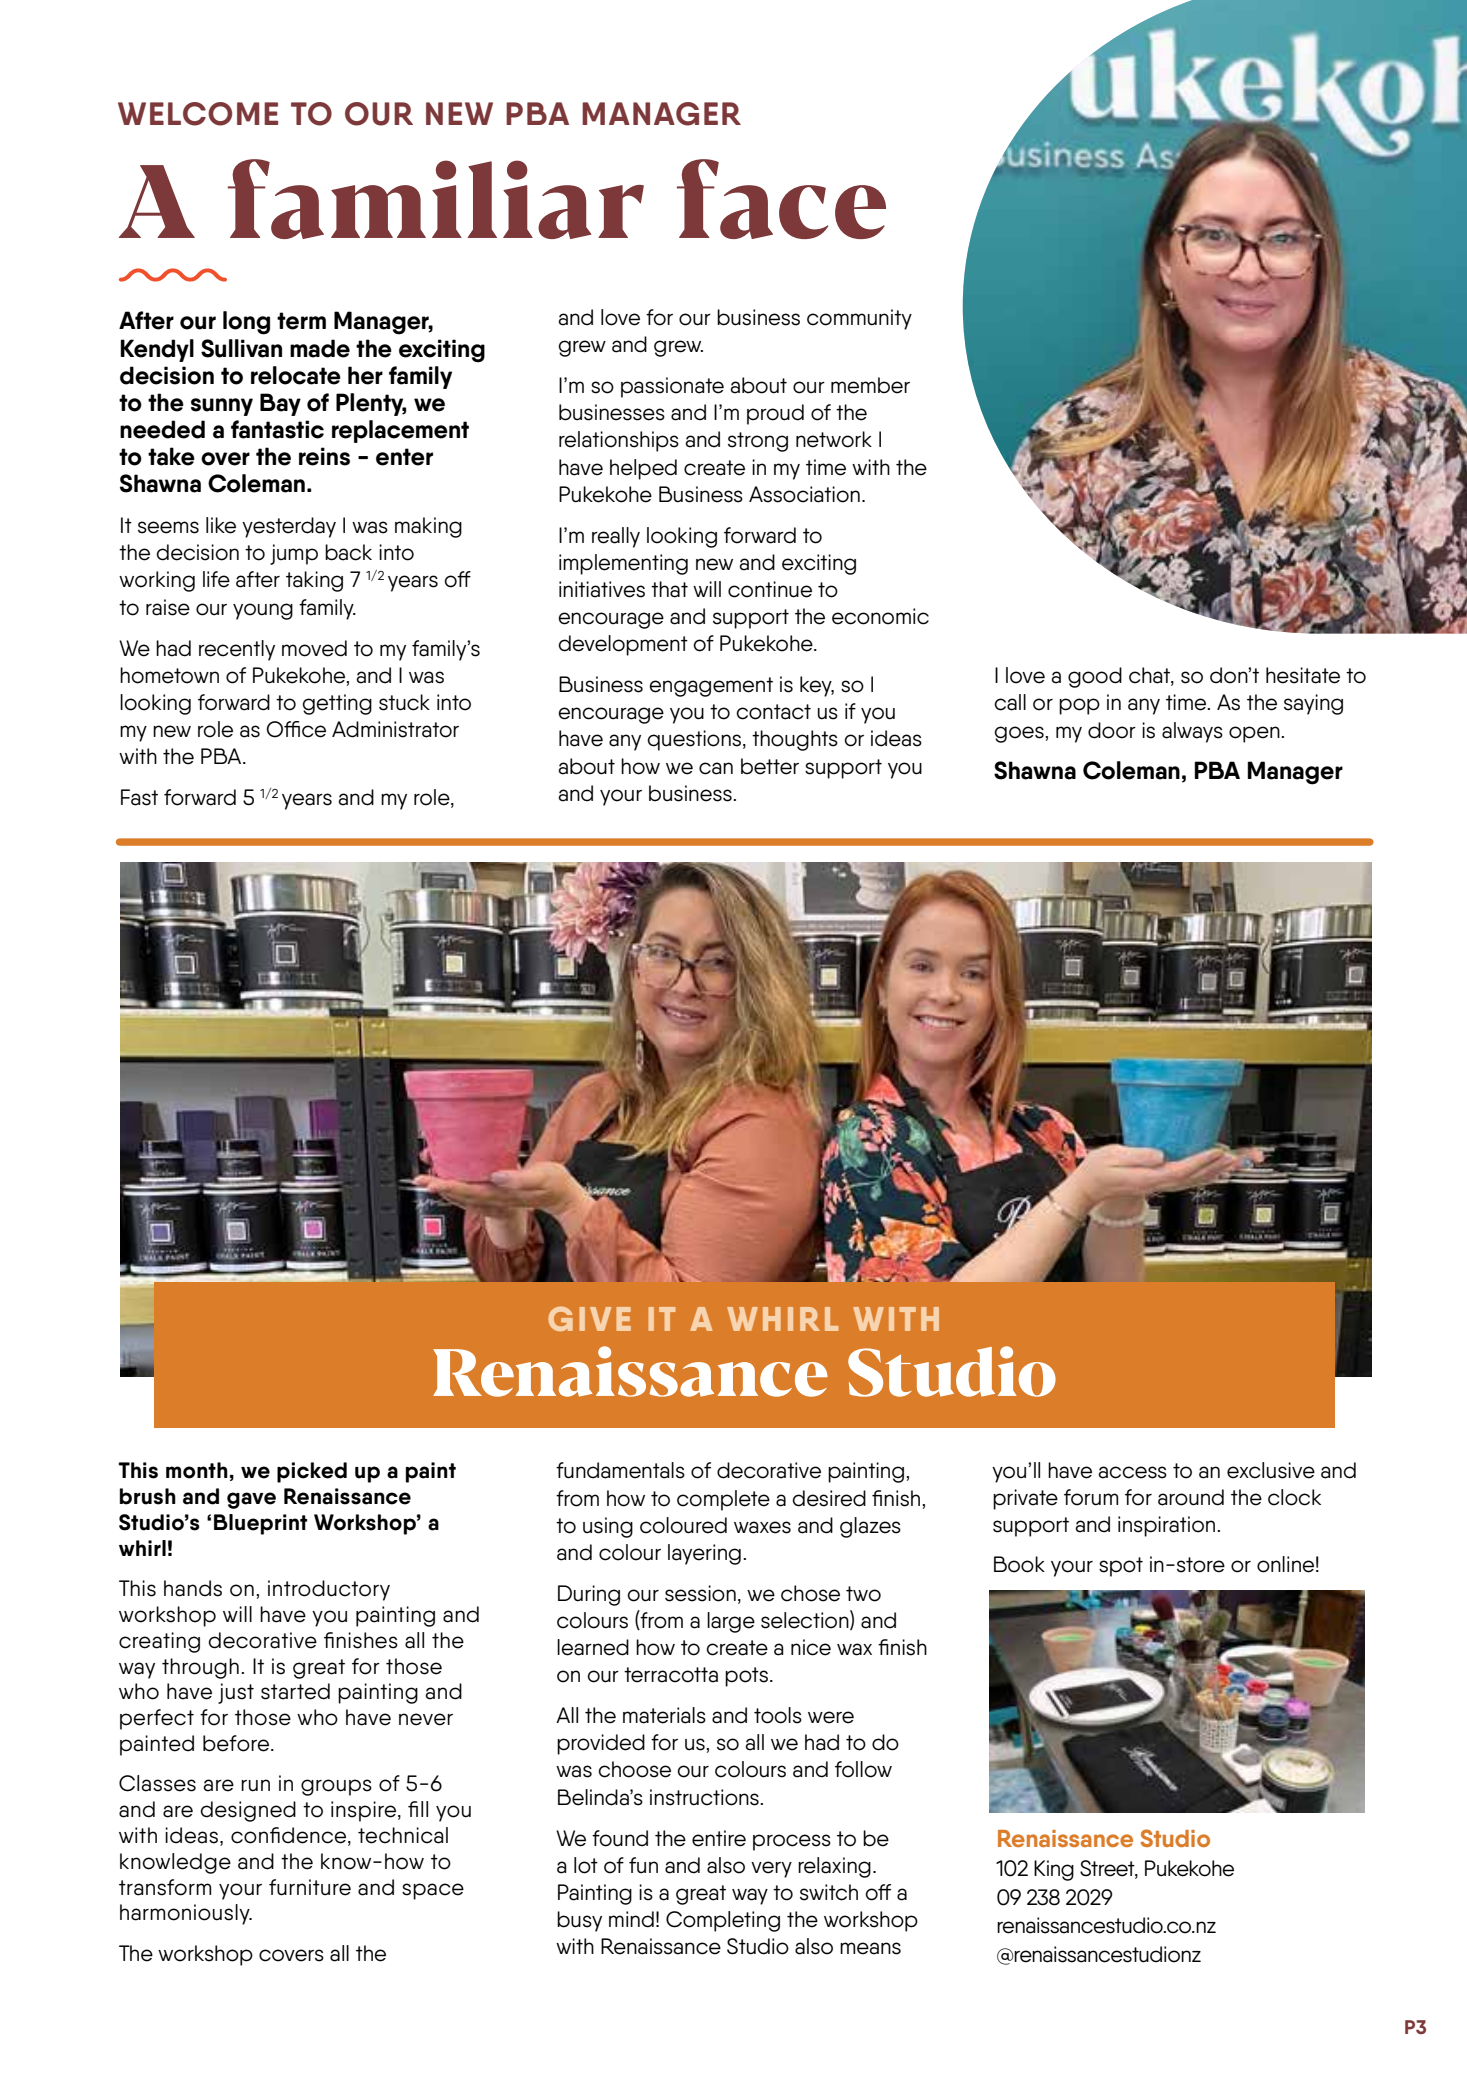 The image size is (1467, 2075). Describe the element at coordinates (859, 319) in the screenshot. I see `community` at that location.
